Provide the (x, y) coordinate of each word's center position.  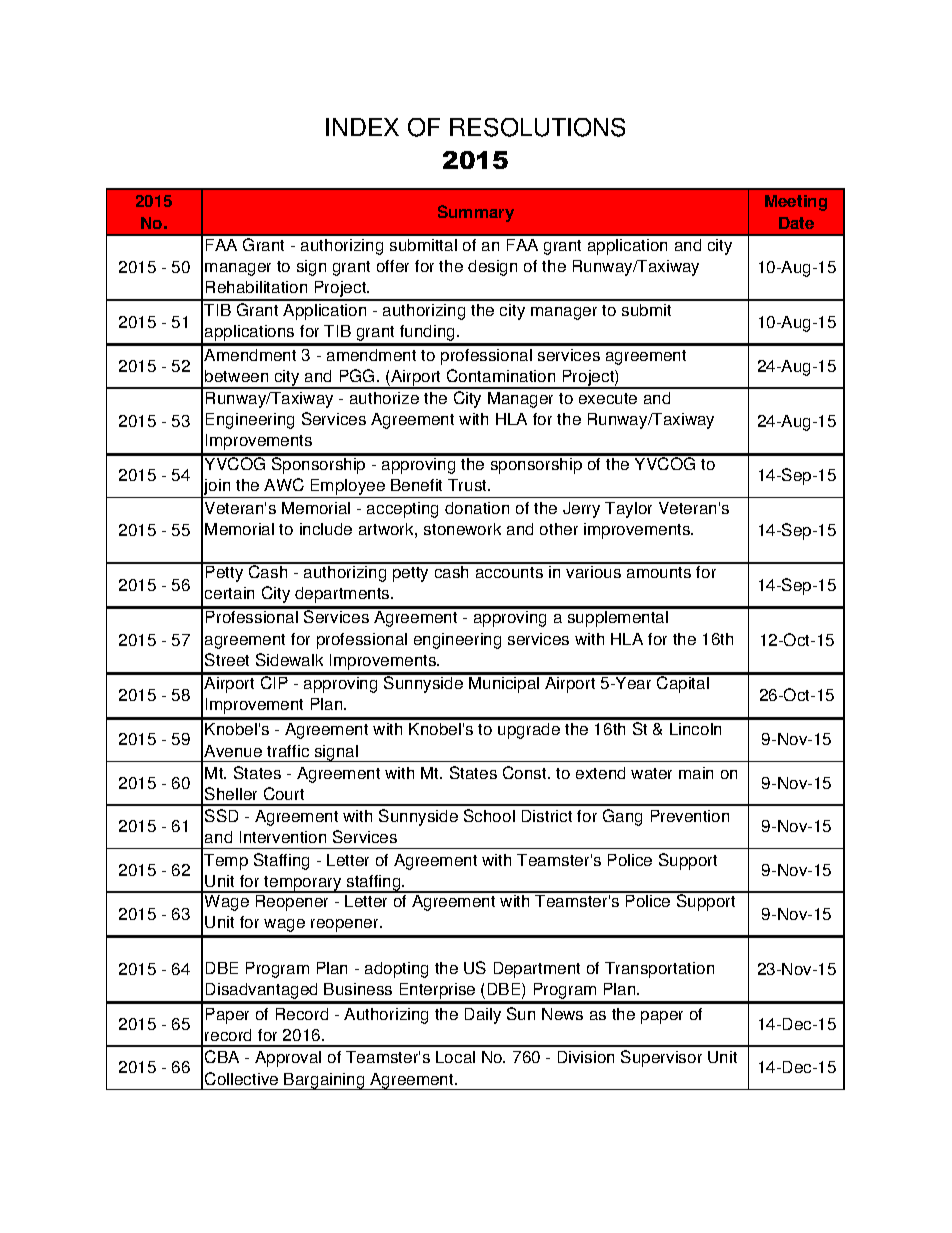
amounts (659, 572)
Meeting (796, 203)
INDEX (362, 127)
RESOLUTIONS (537, 127)
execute (608, 398)
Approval (288, 1059)
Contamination (501, 375)
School (489, 815)
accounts (509, 572)
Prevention (690, 816)
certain (229, 593)
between (236, 376)
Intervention (283, 837)
